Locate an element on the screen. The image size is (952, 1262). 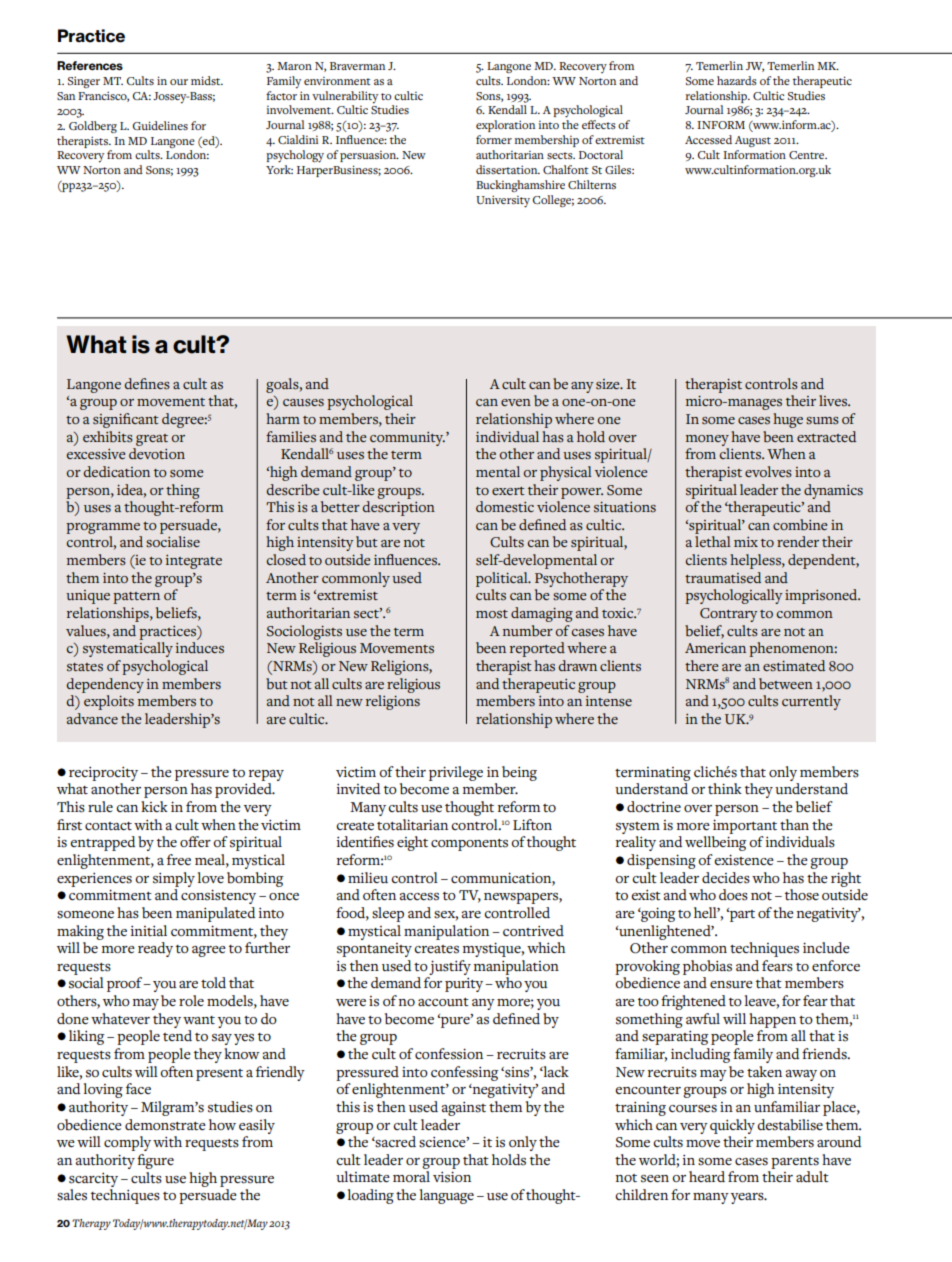
figure is located at coordinates (155, 1161).
